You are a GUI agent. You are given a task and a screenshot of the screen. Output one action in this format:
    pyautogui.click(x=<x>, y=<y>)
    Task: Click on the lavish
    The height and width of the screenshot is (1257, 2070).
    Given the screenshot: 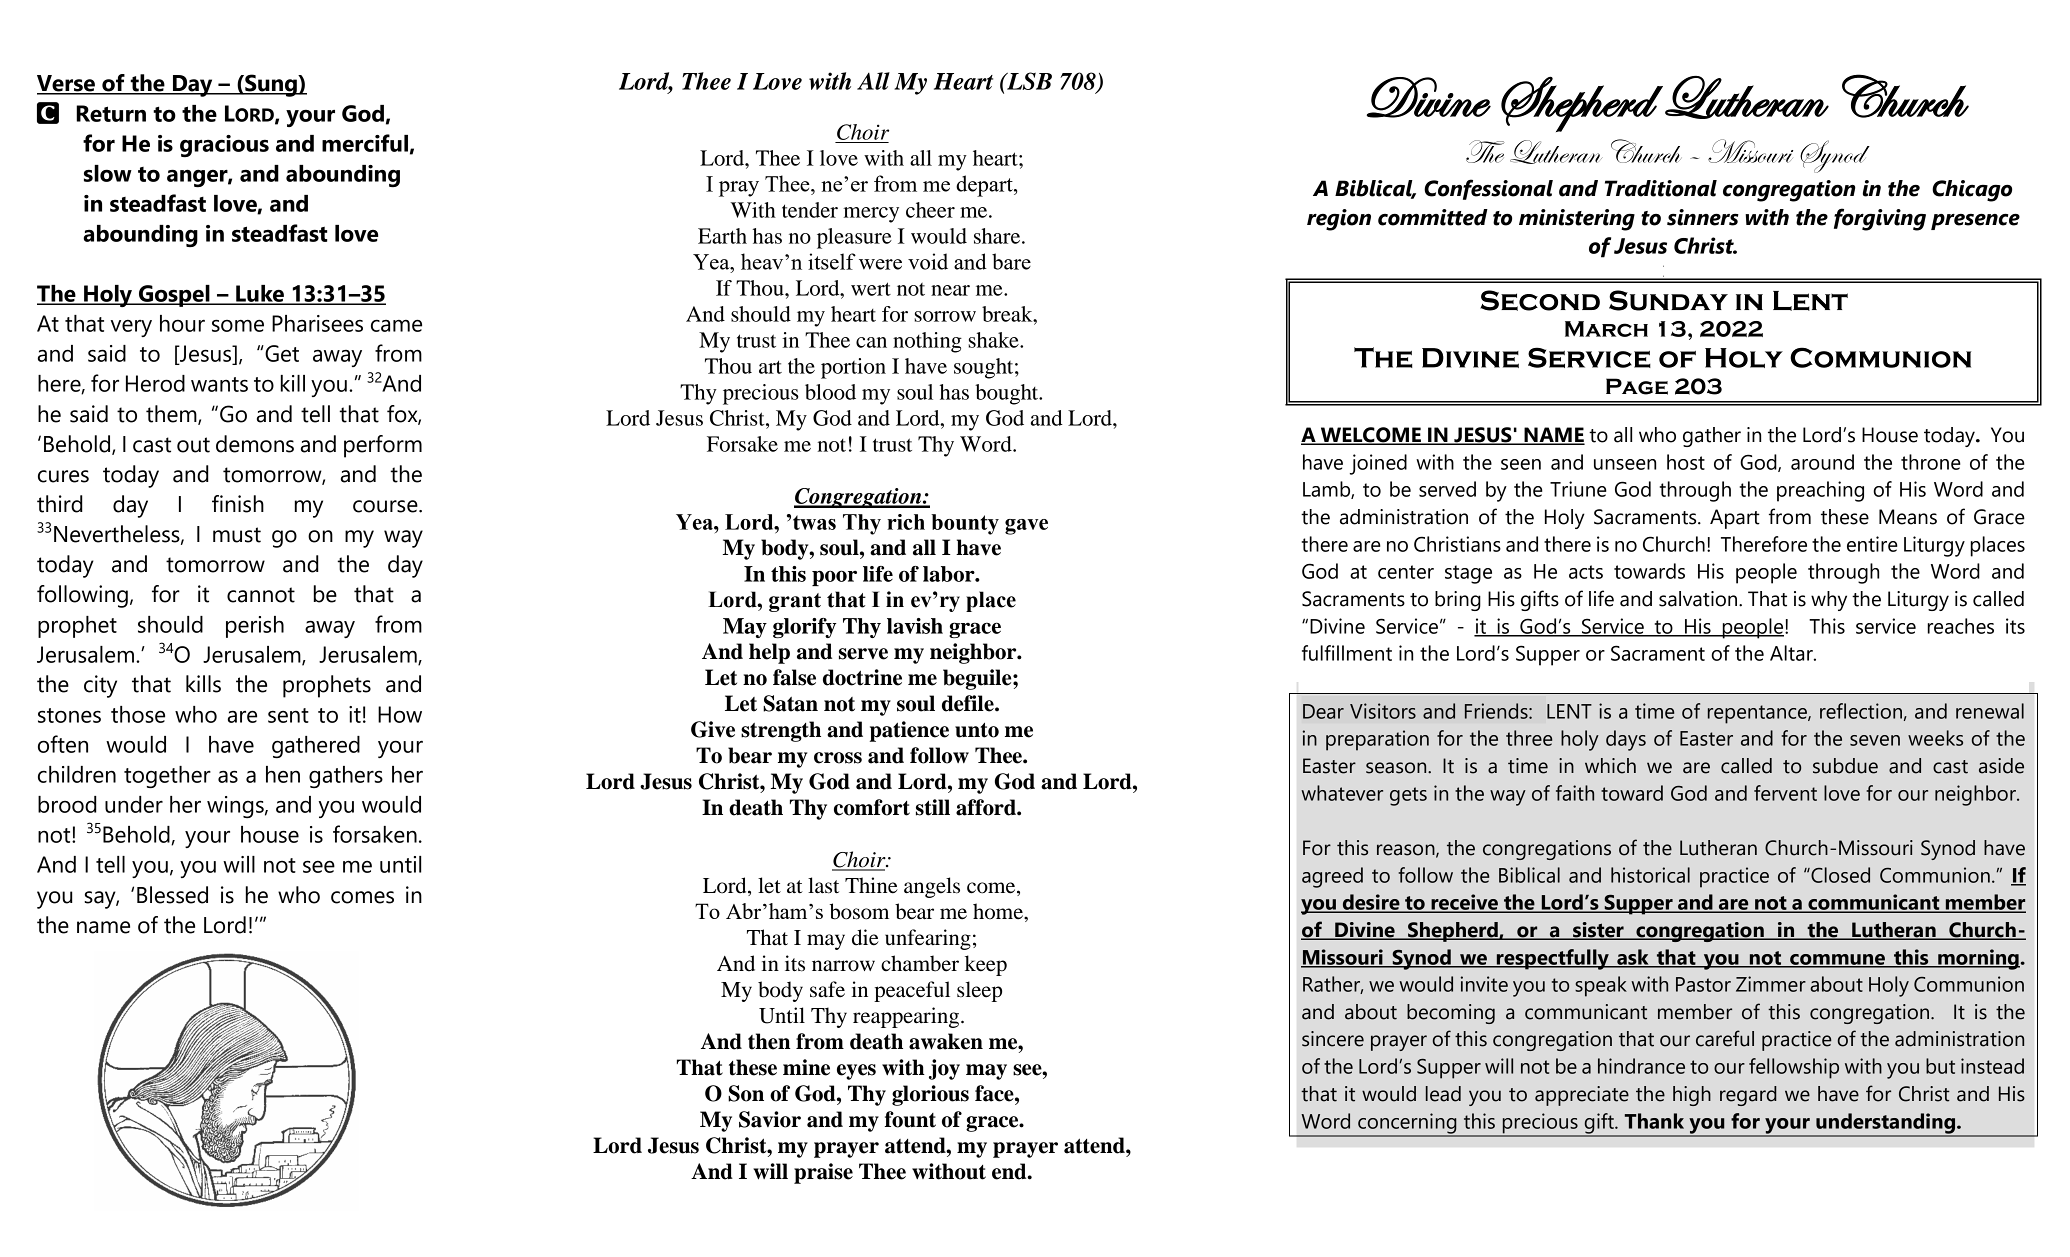 What is the action you would take?
    pyautogui.click(x=915, y=626)
